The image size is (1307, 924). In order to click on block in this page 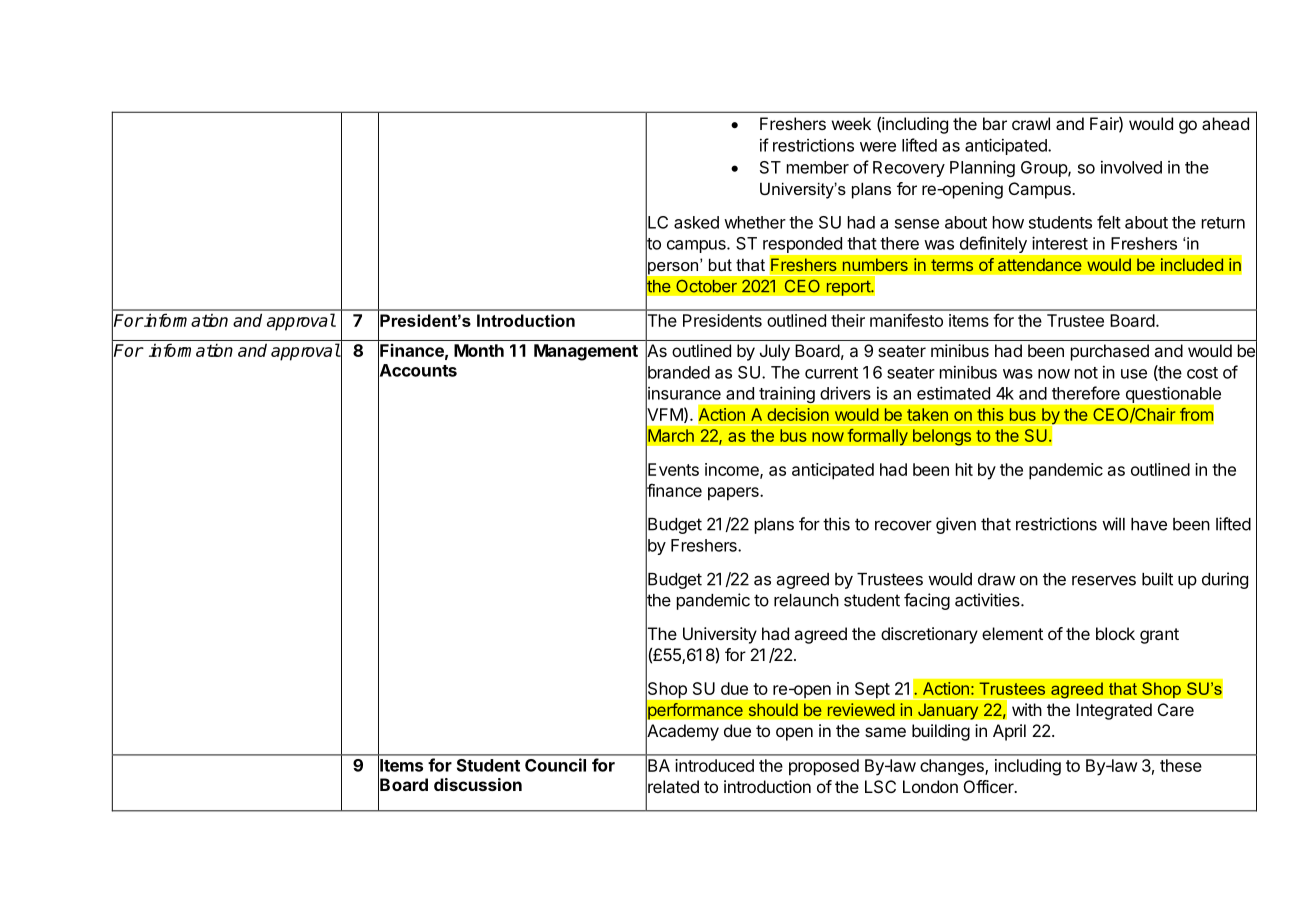, I will do `click(1115, 633)`.
